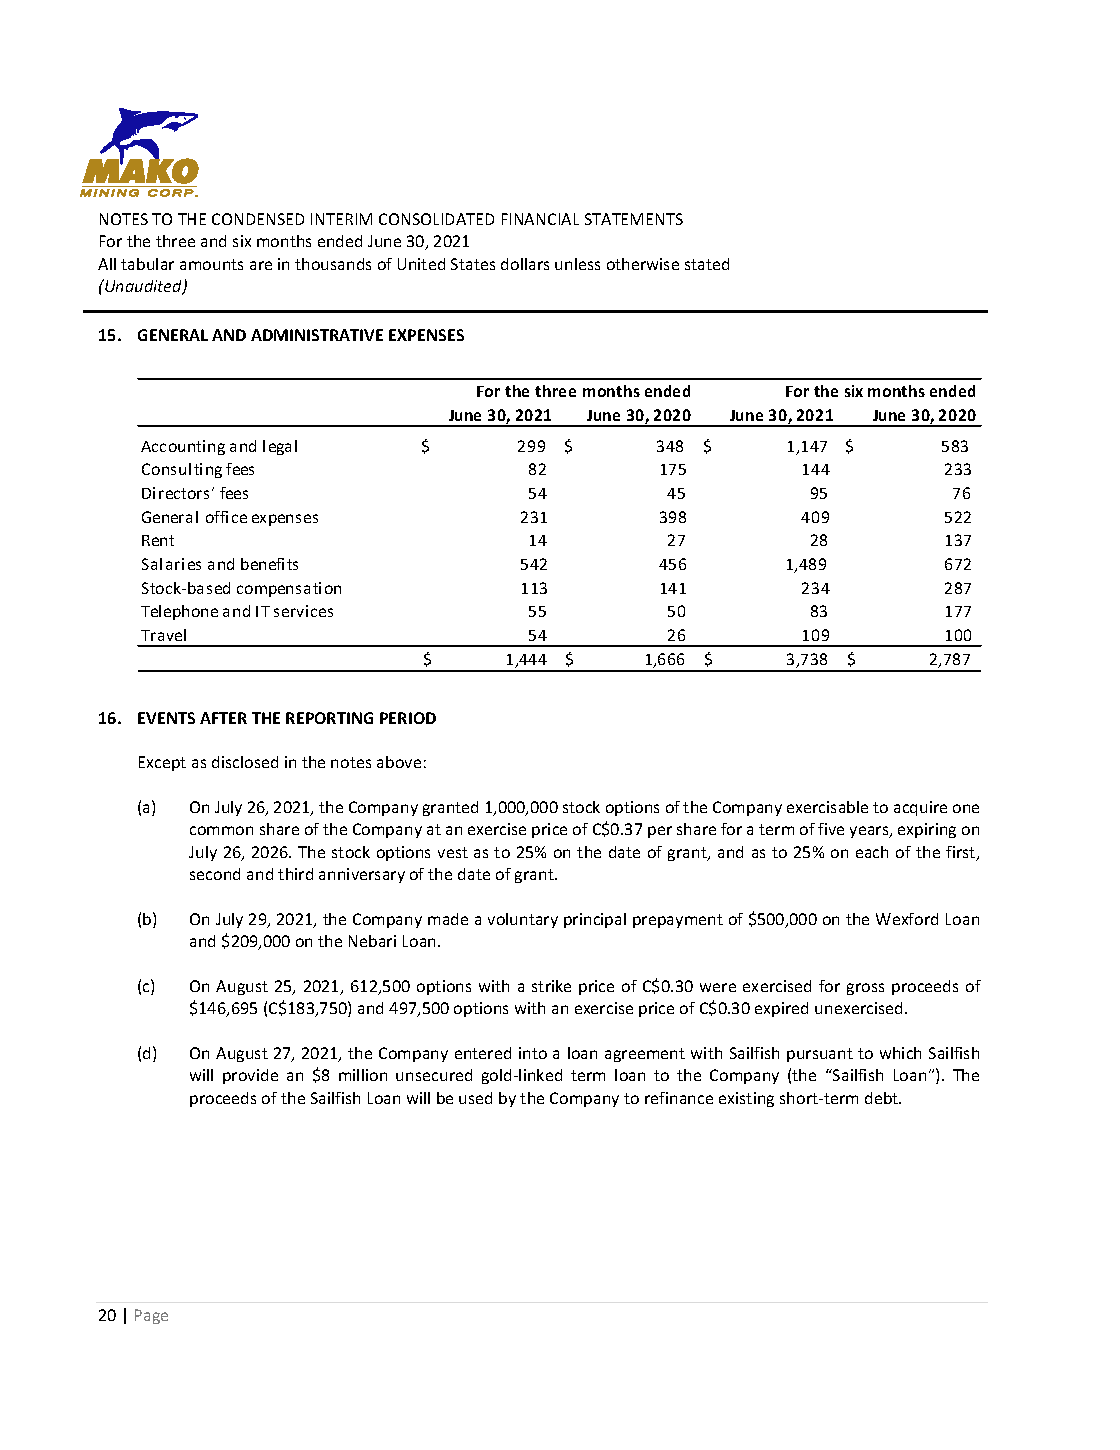 This document has width=1120, height=1450. Describe the element at coordinates (475, 1098) in the document. I see `used` at that location.
